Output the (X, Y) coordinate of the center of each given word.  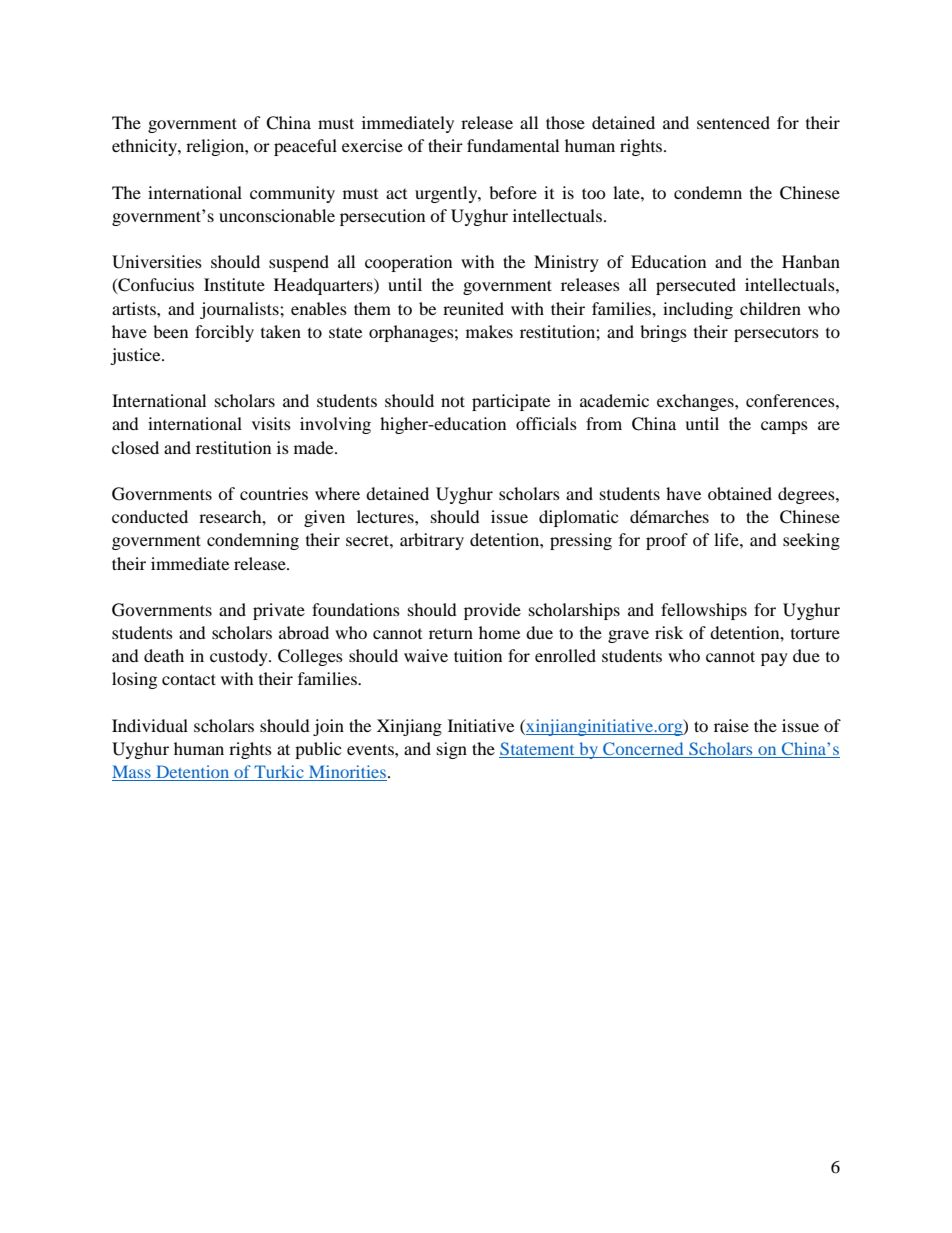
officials (546, 423)
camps (784, 427)
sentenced (733, 122)
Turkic (279, 773)
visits (271, 423)
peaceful (305, 147)
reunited (473, 308)
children (770, 308)
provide (492, 611)
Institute (234, 284)
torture (815, 633)
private (279, 611)
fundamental (513, 145)
